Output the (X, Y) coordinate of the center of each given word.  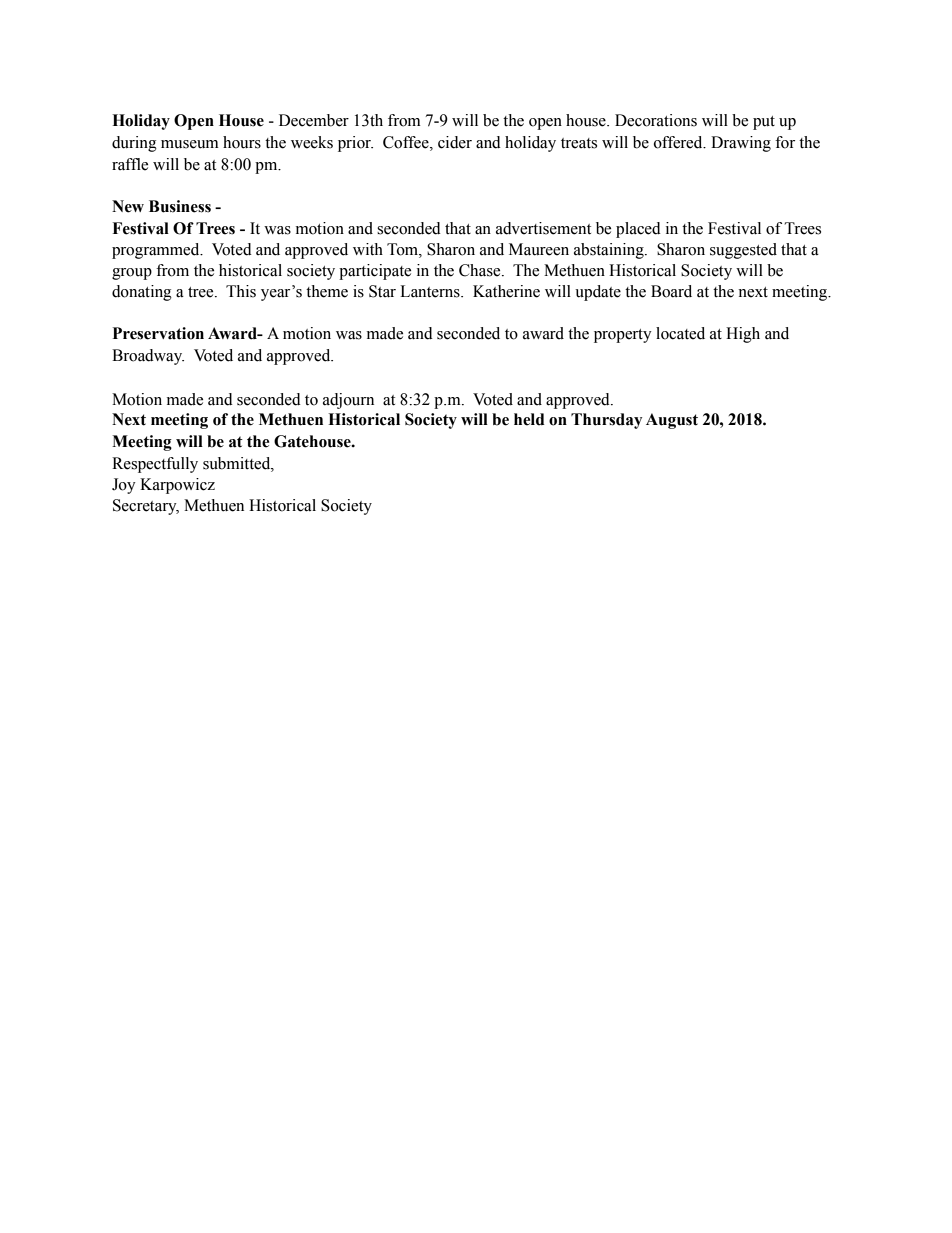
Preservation (158, 333)
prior (355, 144)
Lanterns (431, 291)
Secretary (146, 507)
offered (679, 142)
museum (190, 144)
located (680, 333)
